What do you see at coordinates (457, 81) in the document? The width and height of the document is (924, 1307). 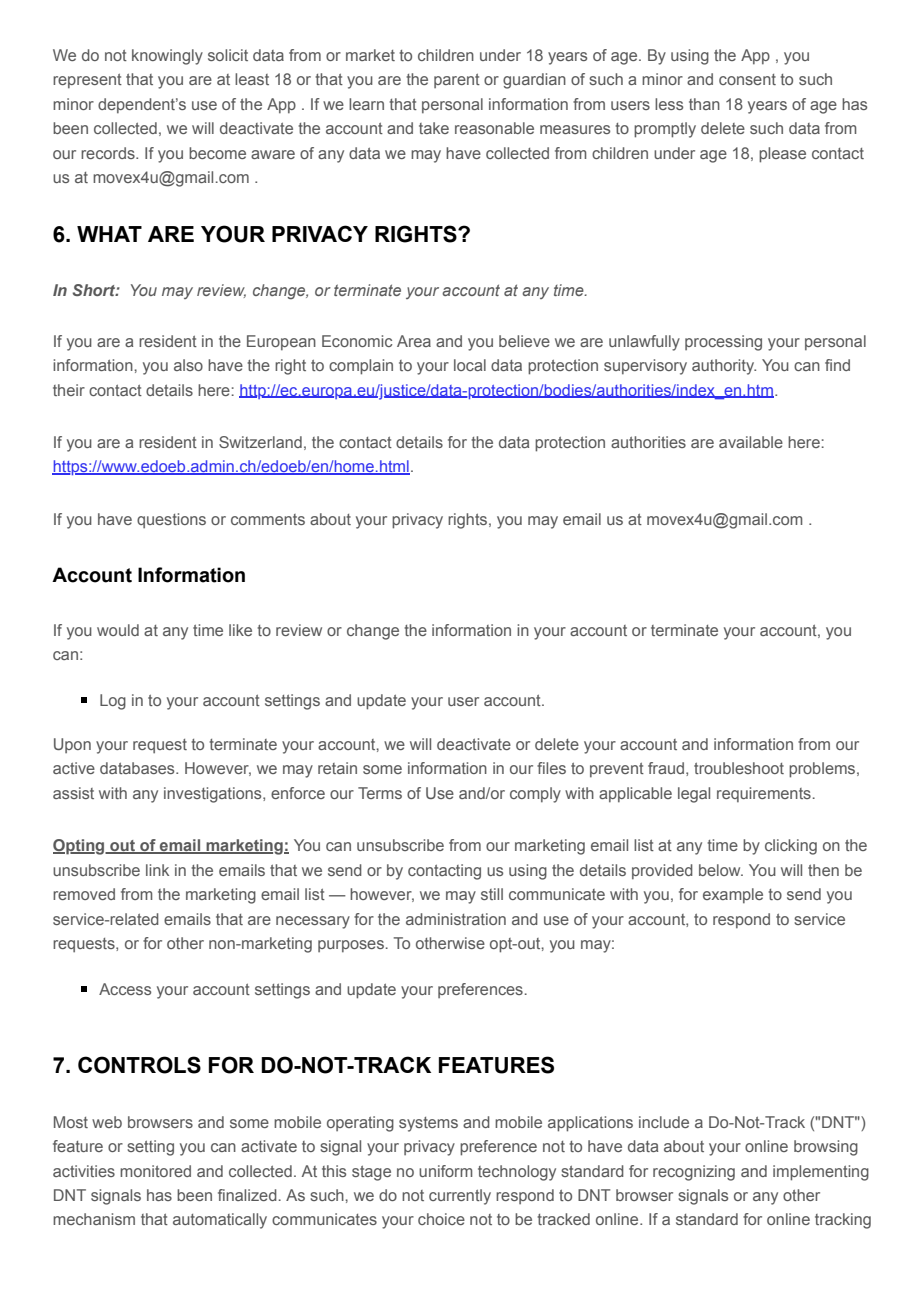 I see `parent` at bounding box center [457, 81].
